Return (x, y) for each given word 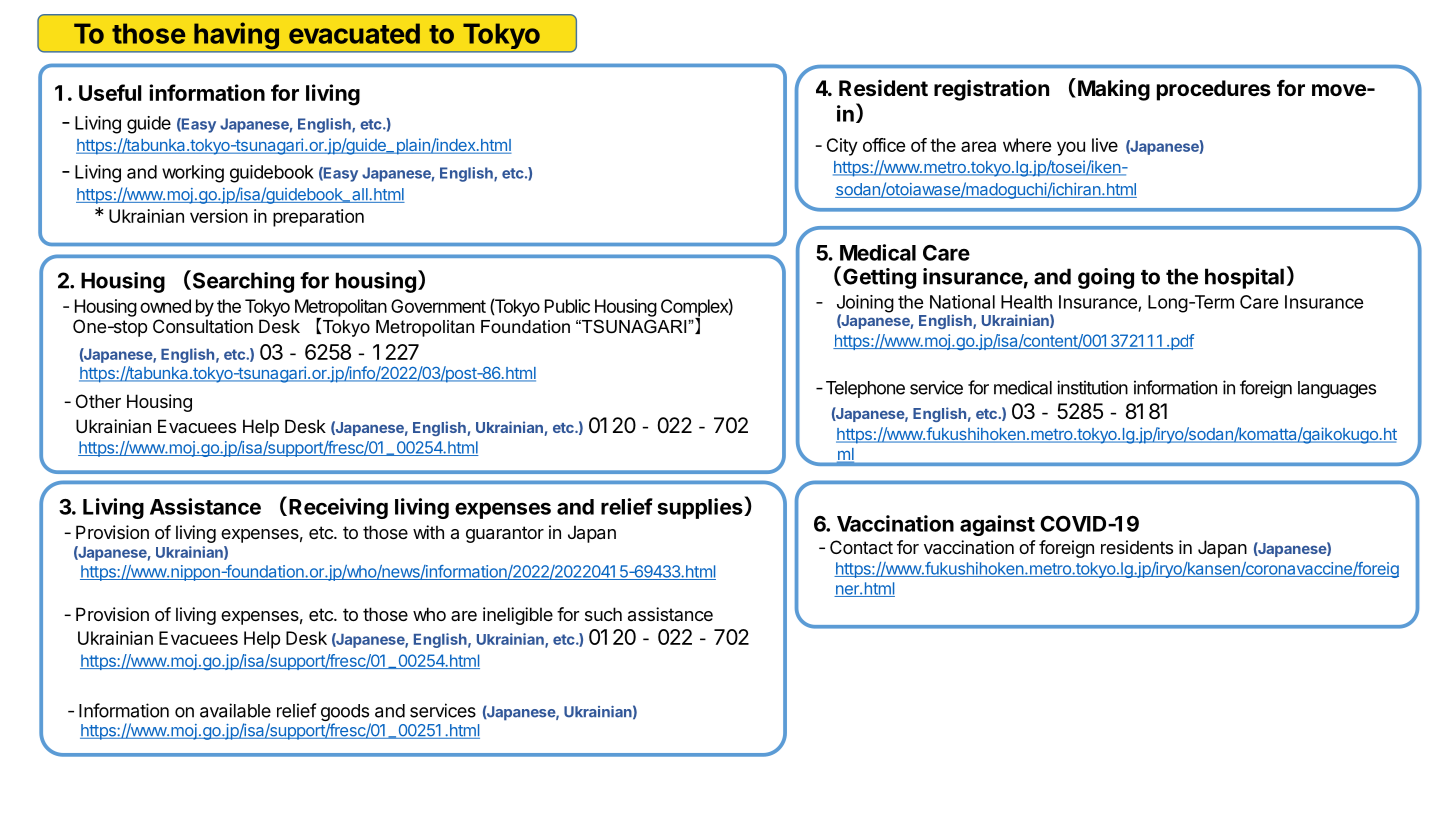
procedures (1214, 90)
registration (991, 90)
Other (98, 401)
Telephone (865, 389)
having (236, 36)
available (235, 710)
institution (1092, 387)
